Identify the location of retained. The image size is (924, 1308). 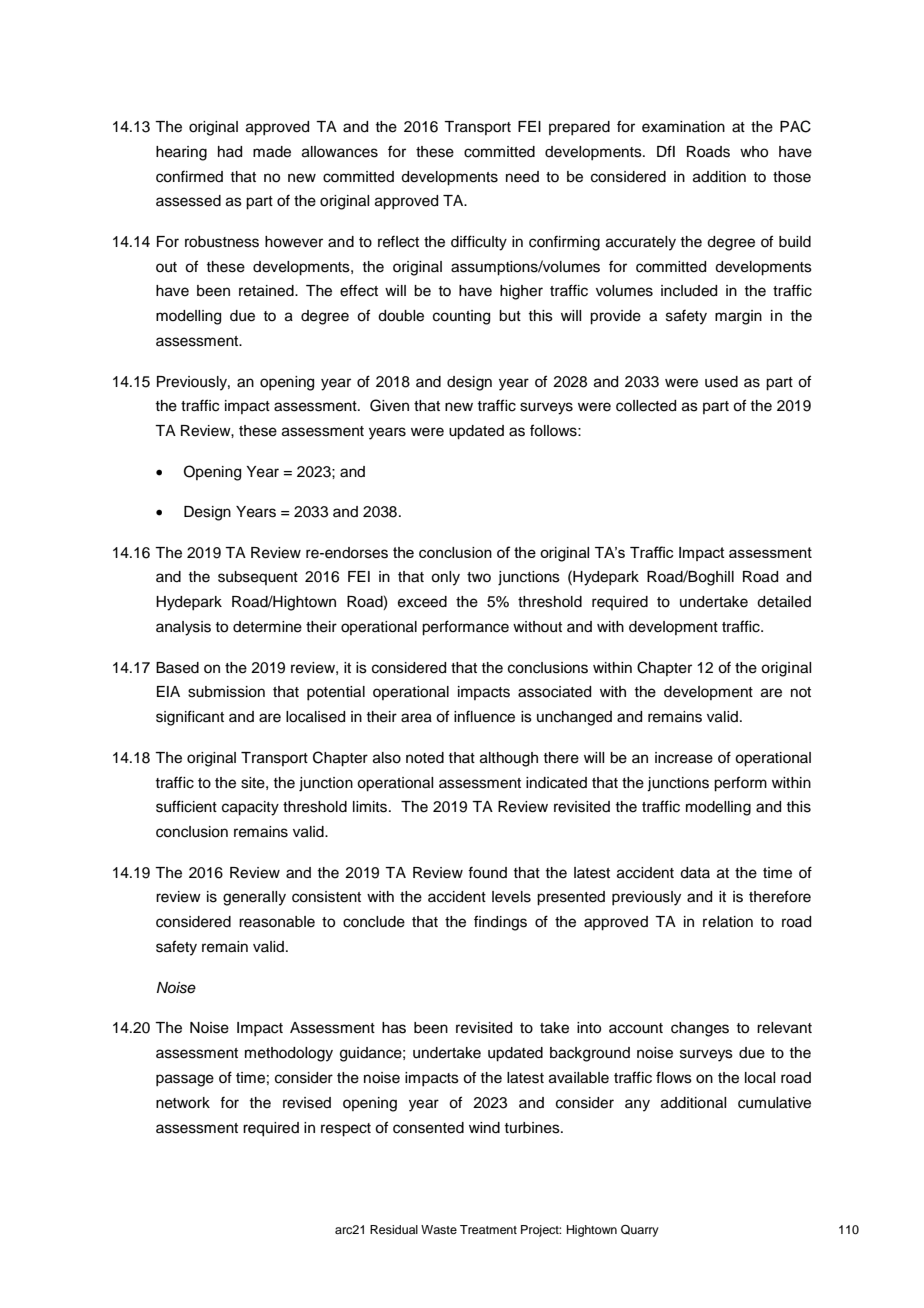
(267, 291).
